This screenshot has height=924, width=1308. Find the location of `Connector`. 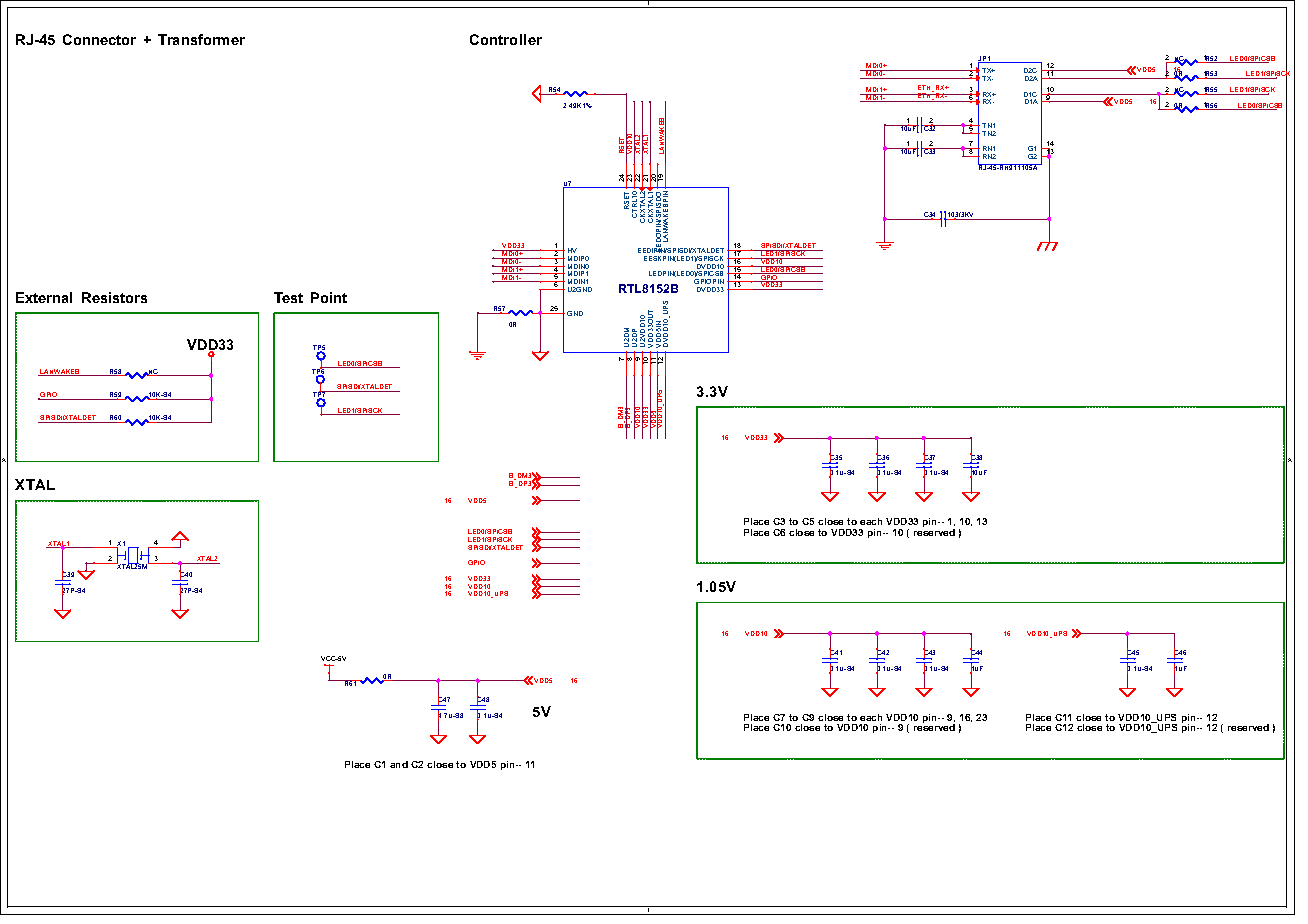

Connector is located at coordinates (99, 39).
